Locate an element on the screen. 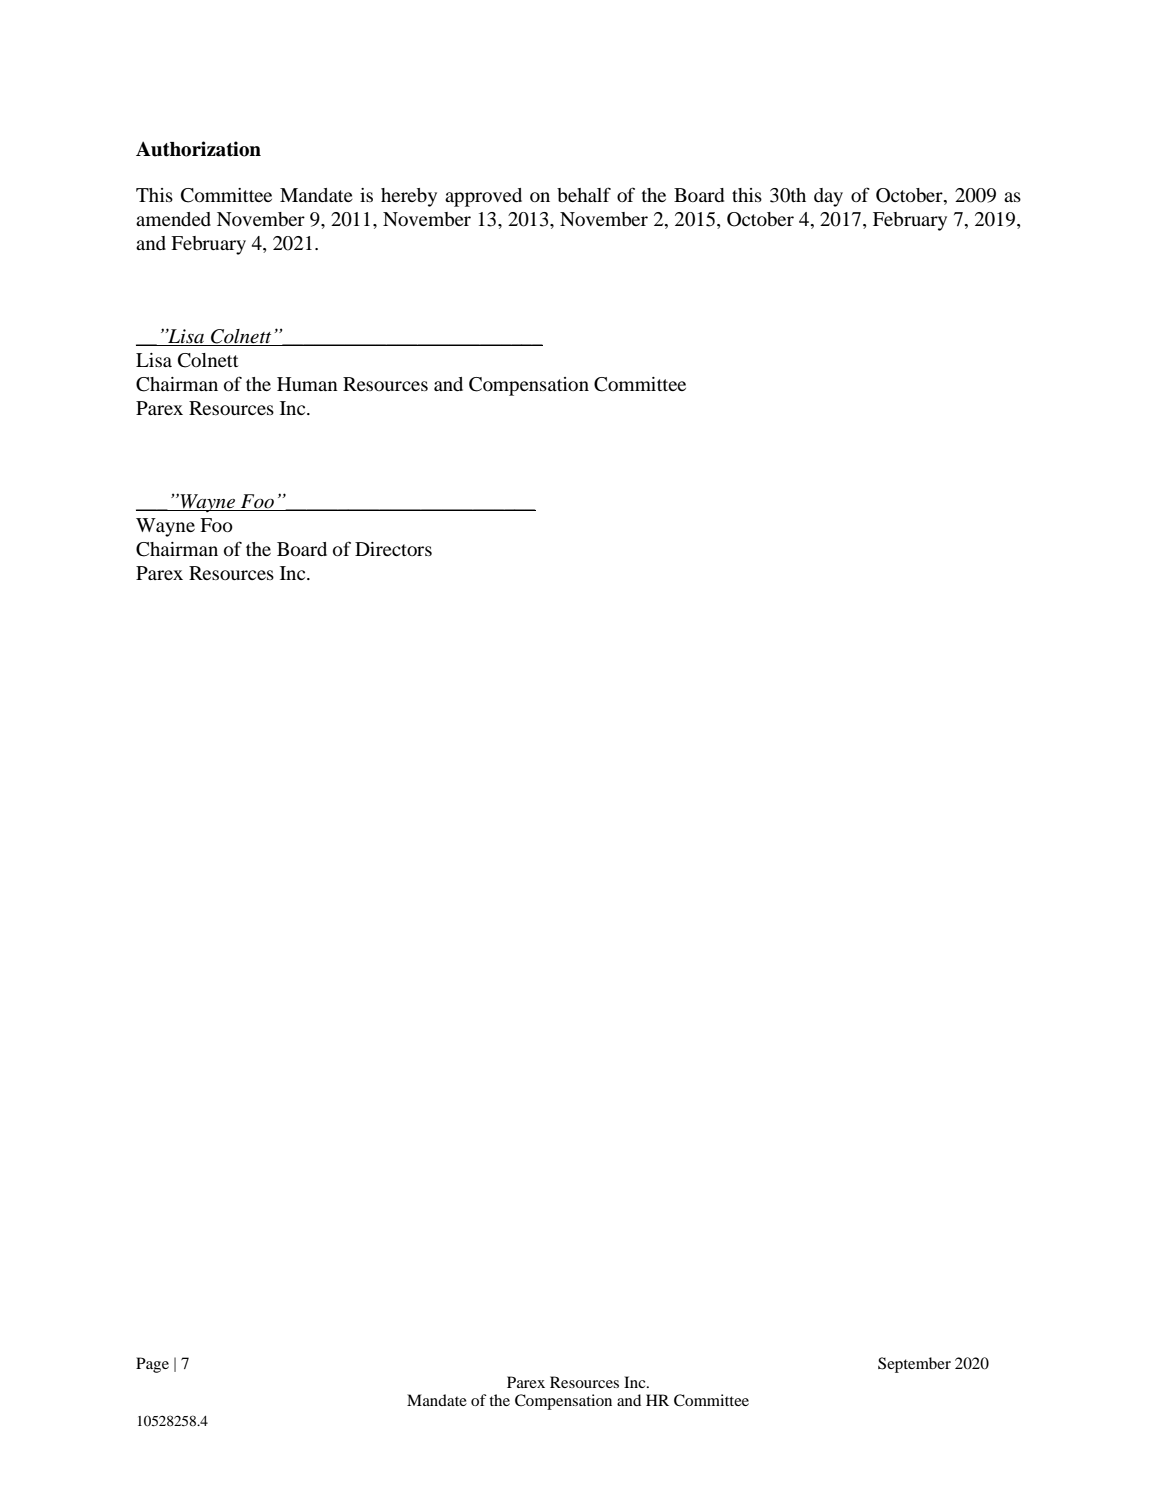 This screenshot has width=1157, height=1497. September is located at coordinates (914, 1365).
